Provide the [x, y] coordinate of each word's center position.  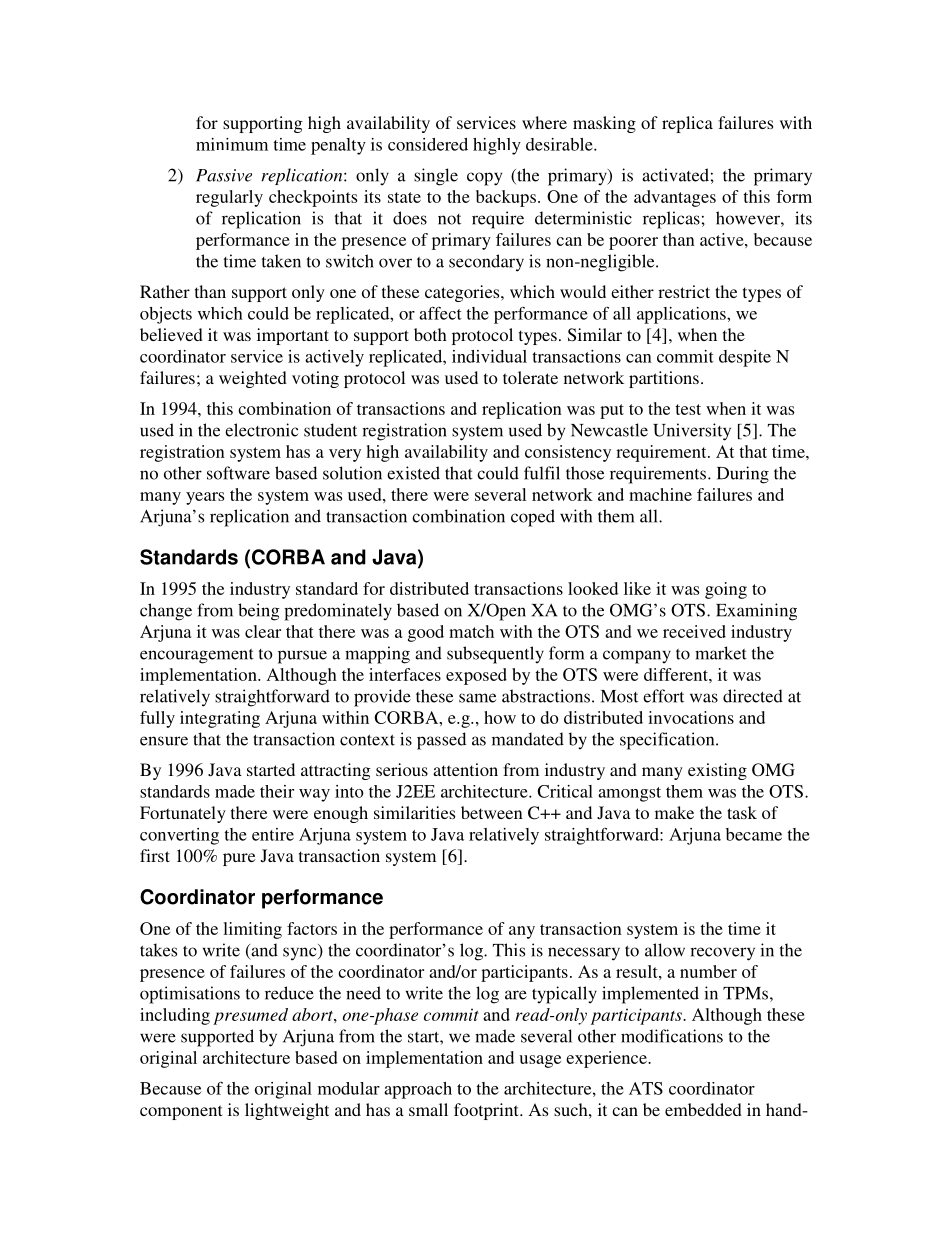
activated [675, 175]
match [471, 631]
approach [418, 1090]
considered [428, 144]
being [259, 612]
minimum [232, 144]
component [181, 1112]
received [694, 631]
